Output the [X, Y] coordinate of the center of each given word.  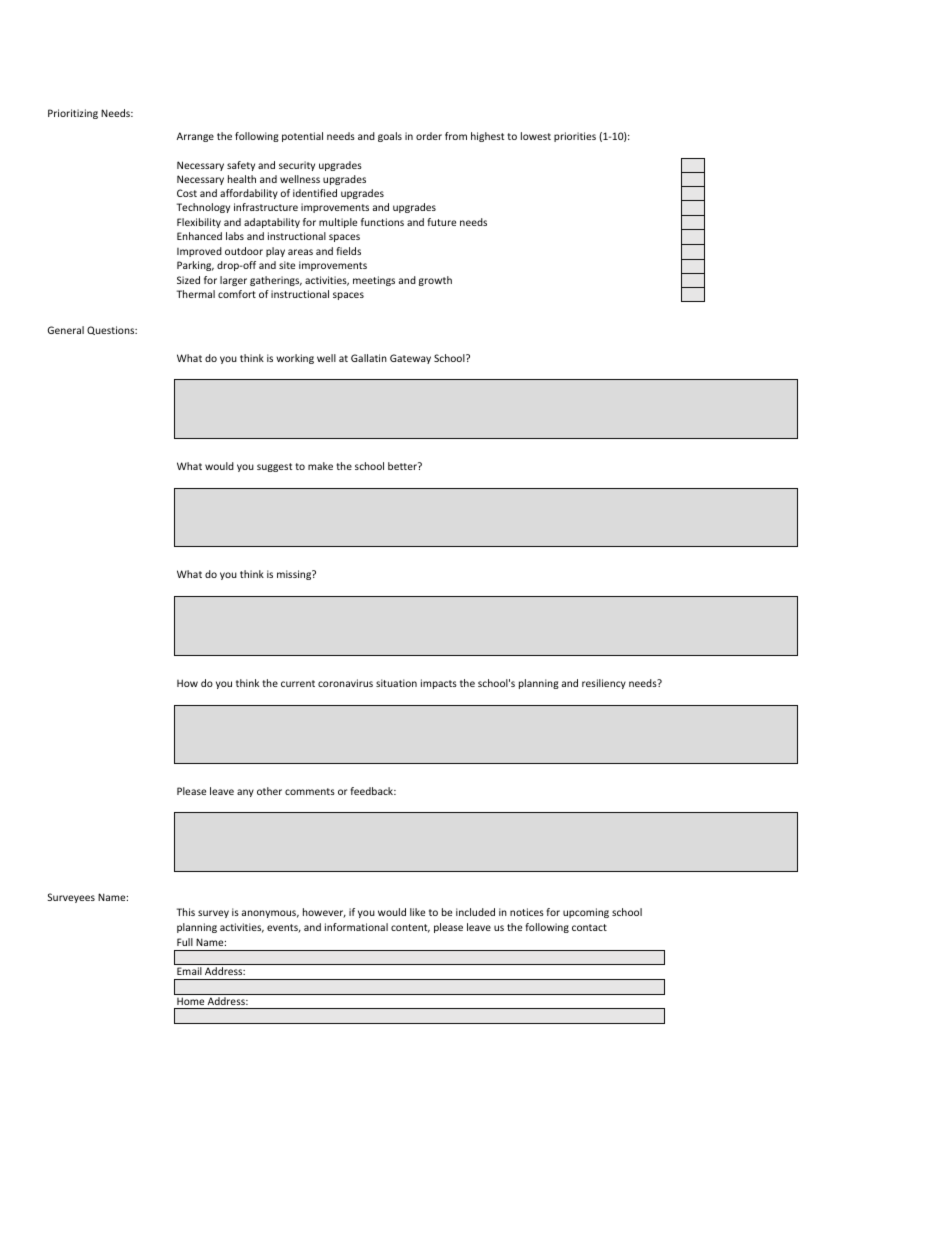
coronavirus [345, 683]
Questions [112, 330]
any [245, 793]
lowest [536, 136]
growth [435, 281]
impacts [439, 684]
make [320, 466]
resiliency [604, 684]
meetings [374, 281]
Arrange [195, 137]
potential [302, 137]
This [186, 912]
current [298, 683]
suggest [274, 467]
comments [310, 791]
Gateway [410, 359]
